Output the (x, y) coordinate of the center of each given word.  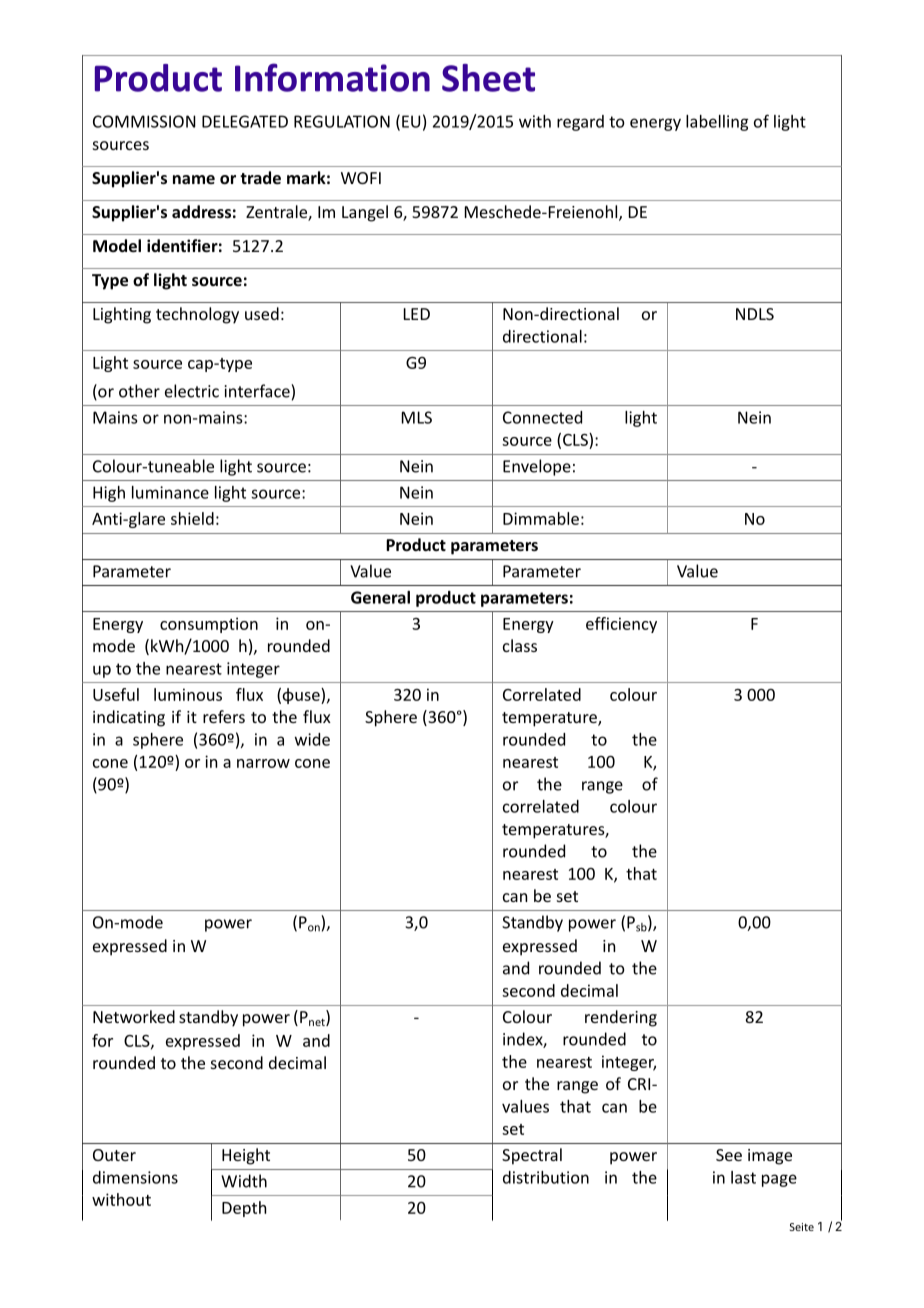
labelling (717, 123)
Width (244, 1181)
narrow (263, 763)
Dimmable (541, 518)
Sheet (488, 78)
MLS (417, 417)
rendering (621, 1018)
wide (312, 739)
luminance (170, 492)
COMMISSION (144, 121)
